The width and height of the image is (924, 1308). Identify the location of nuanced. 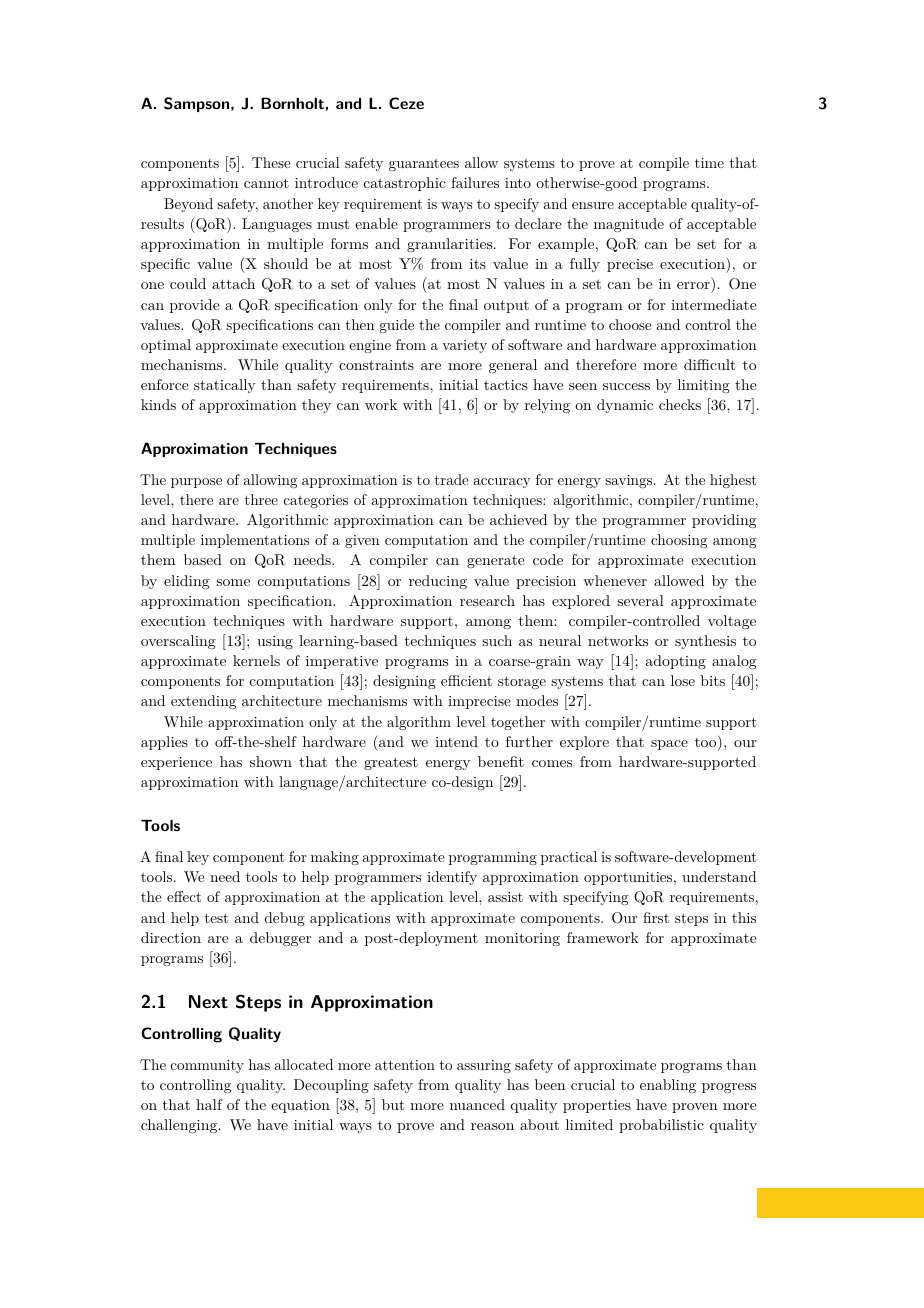
(477, 1104).
